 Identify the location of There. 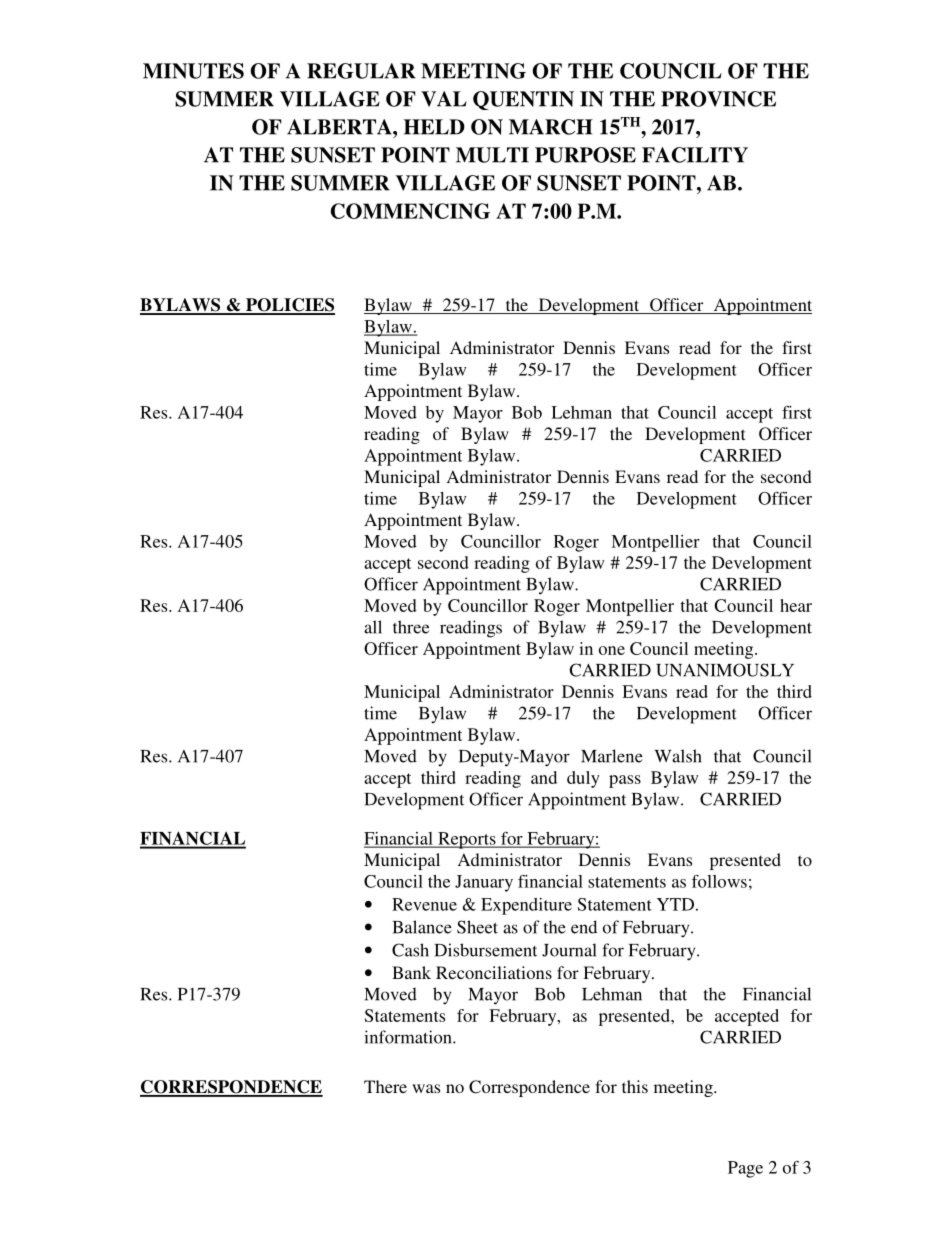
(385, 1086).
